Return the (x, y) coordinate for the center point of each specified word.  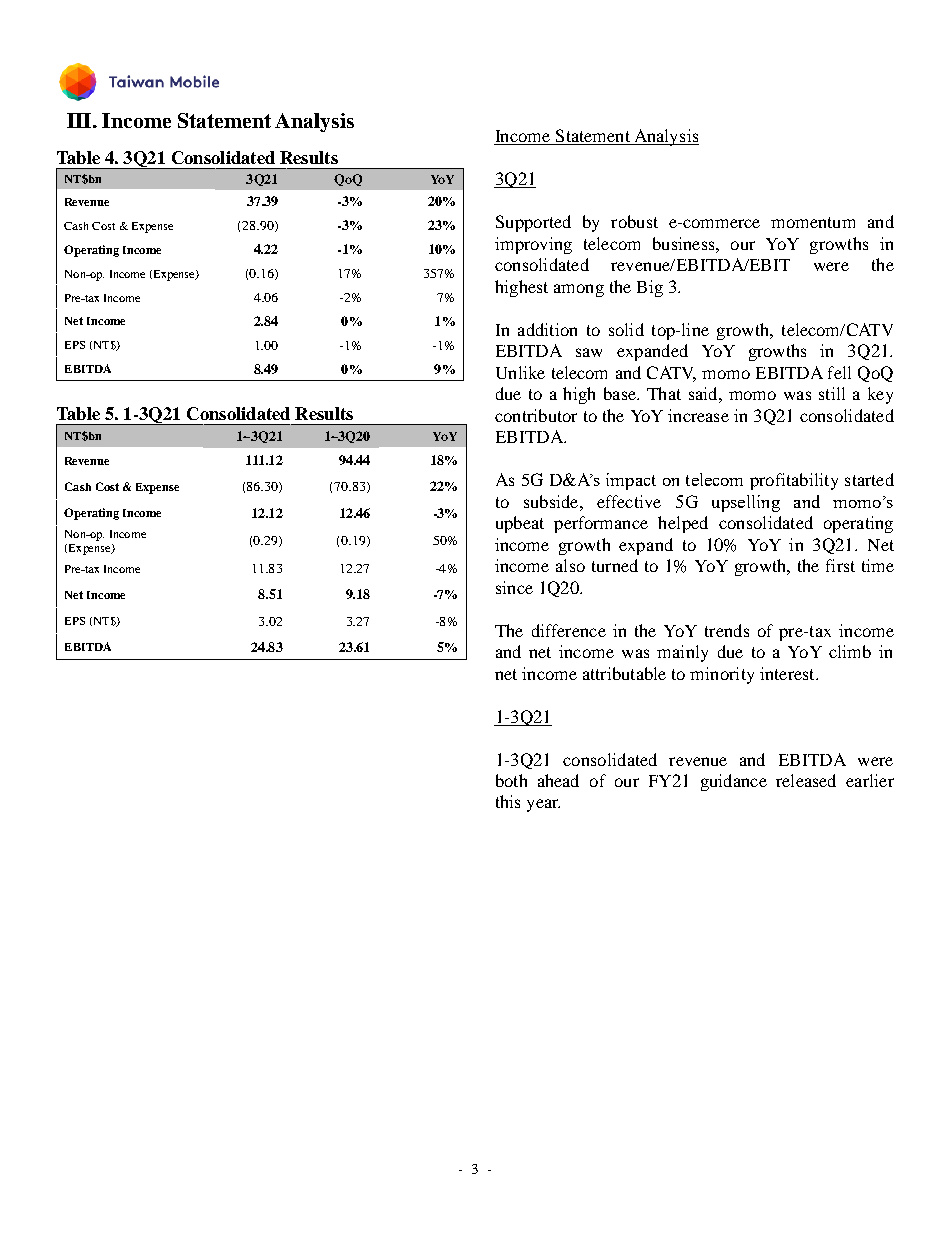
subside (552, 501)
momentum (813, 222)
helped (683, 524)
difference (569, 630)
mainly (682, 653)
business (685, 243)
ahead (558, 780)
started (869, 479)
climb (850, 651)
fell (839, 372)
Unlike (520, 372)
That (664, 393)
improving (533, 245)
